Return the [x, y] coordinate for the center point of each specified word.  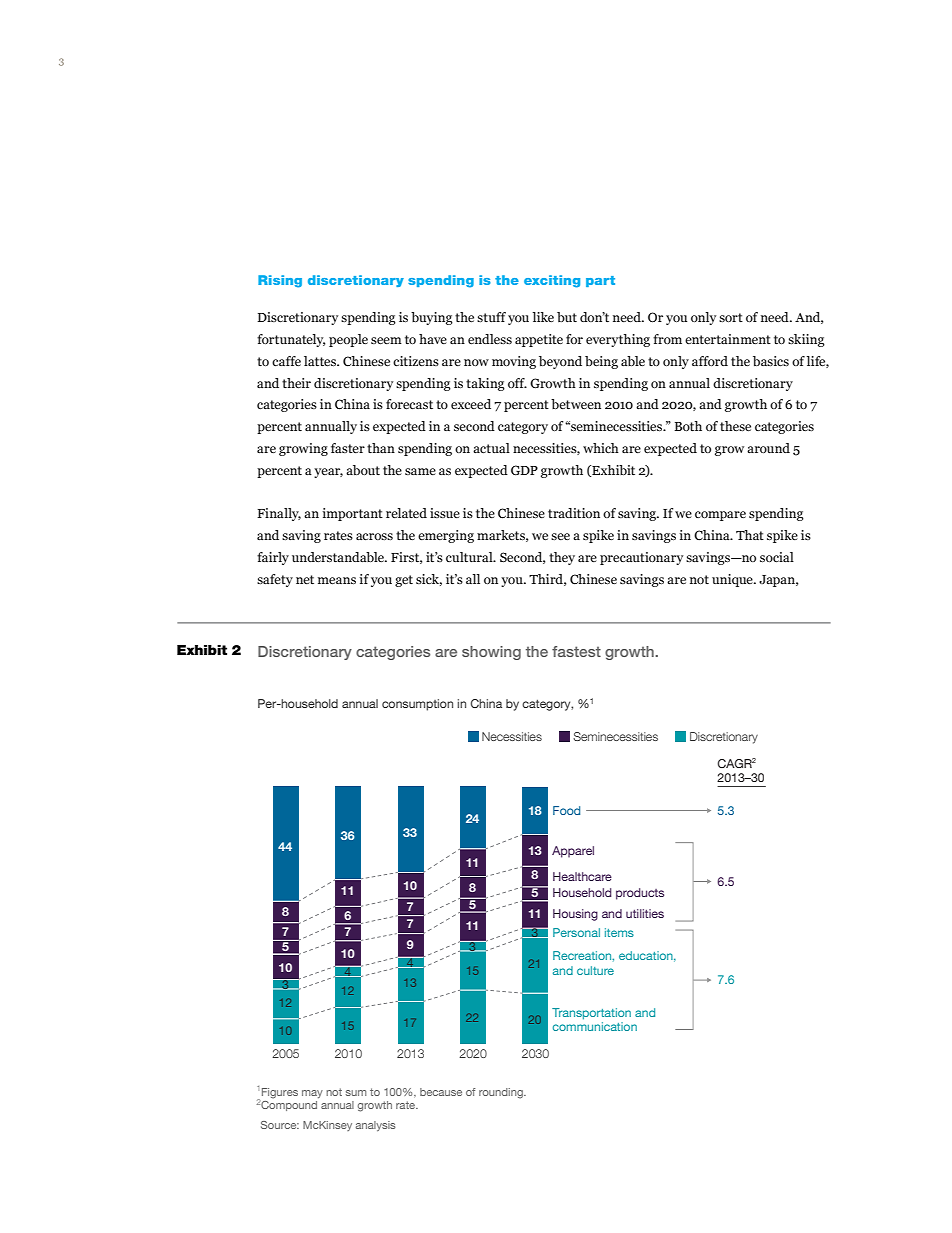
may [312, 1094]
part [600, 281]
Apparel [573, 852]
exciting [552, 281]
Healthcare [582, 876]
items [619, 932]
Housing [575, 915]
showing [491, 653]
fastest [576, 651]
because [441, 1092]
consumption [417, 705]
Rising [280, 281]
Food [566, 810]
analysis [376, 1126]
